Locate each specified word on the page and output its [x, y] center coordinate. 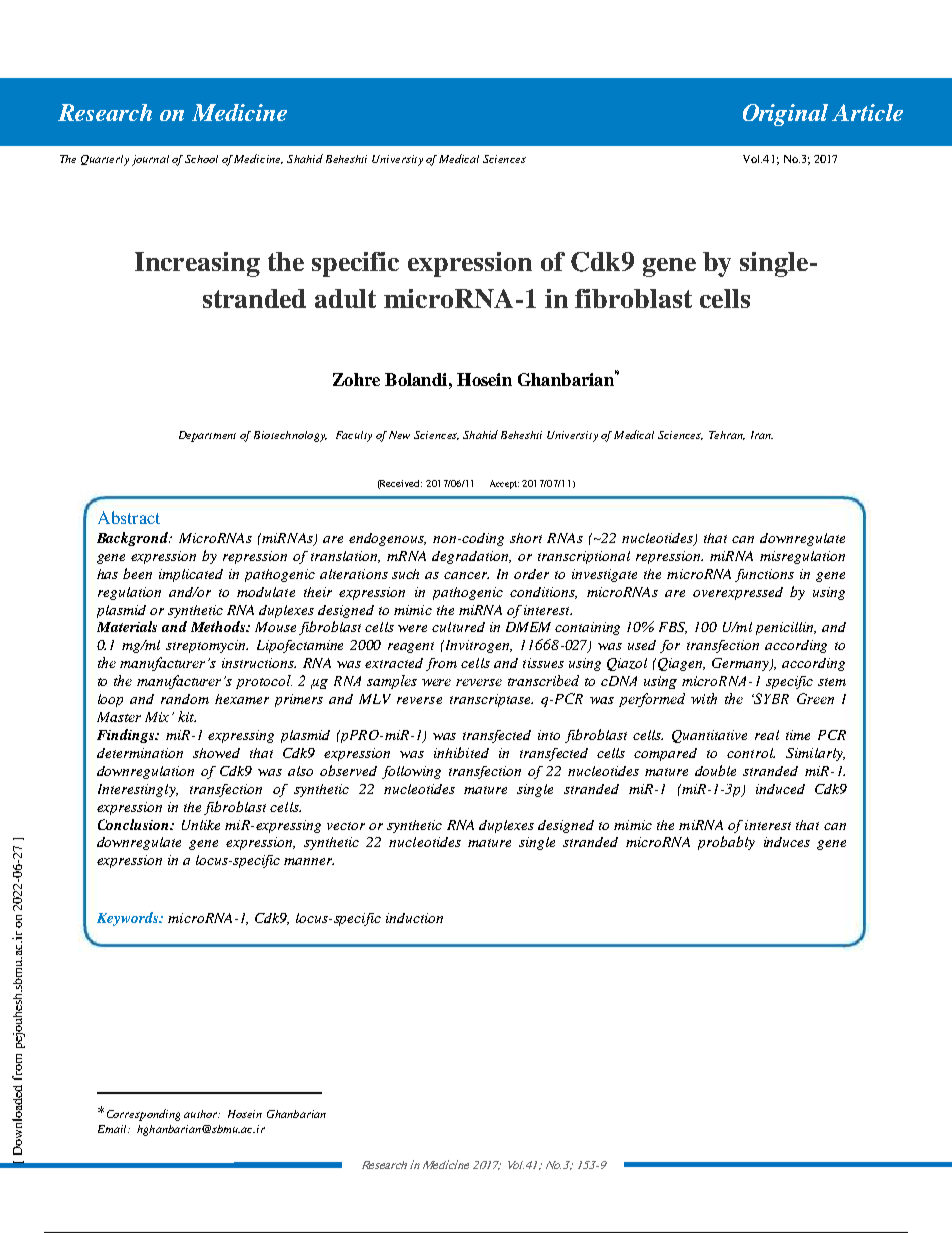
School [201, 159]
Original [785, 115]
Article [867, 112]
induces [787, 842]
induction [414, 918]
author [202, 1114]
